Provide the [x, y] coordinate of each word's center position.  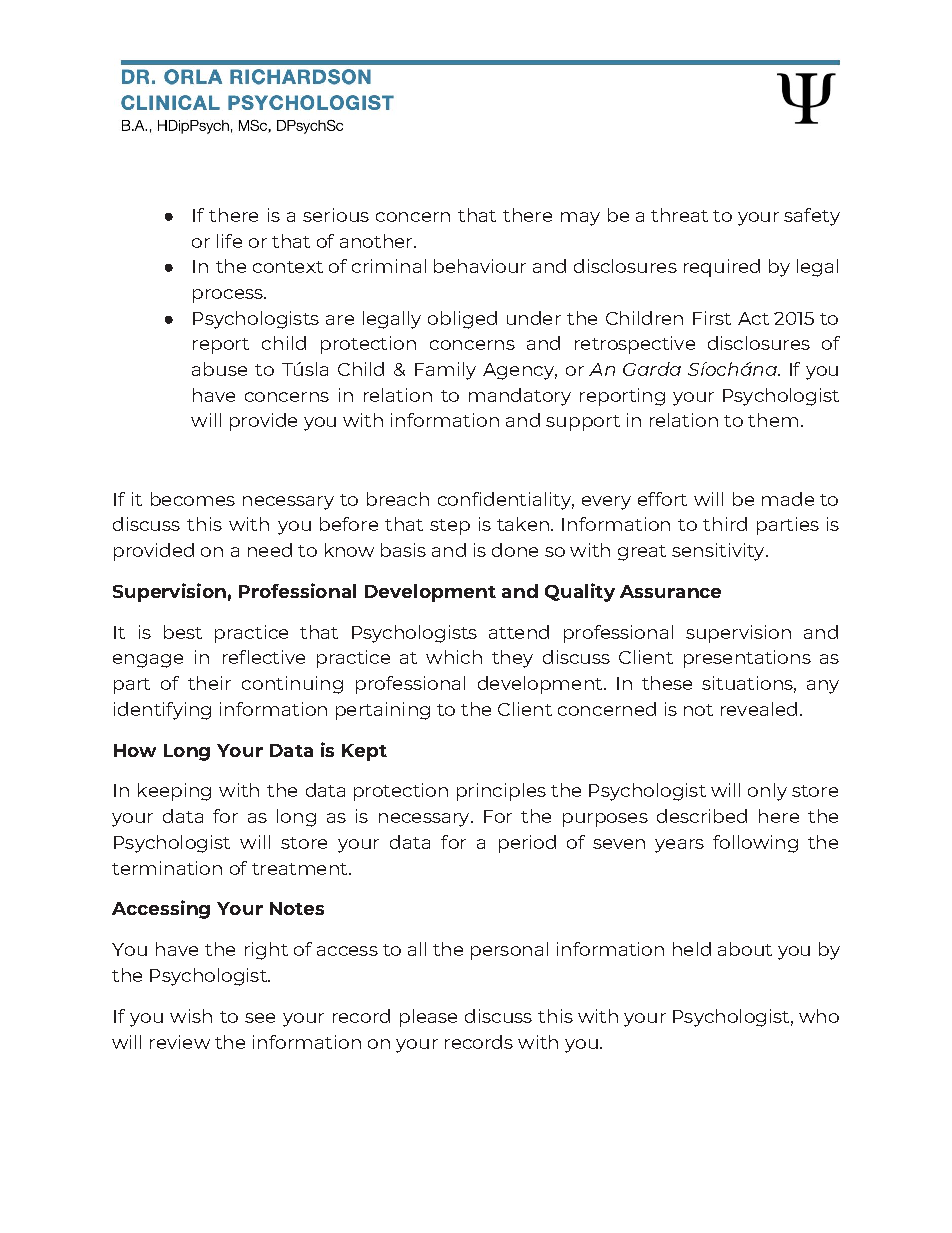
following [755, 844]
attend [519, 632]
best [183, 632]
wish [191, 1016]
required [722, 268]
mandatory [520, 397]
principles [501, 792]
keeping [174, 792]
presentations [747, 659]
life [229, 241]
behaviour [480, 266]
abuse [219, 369]
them [773, 420]
